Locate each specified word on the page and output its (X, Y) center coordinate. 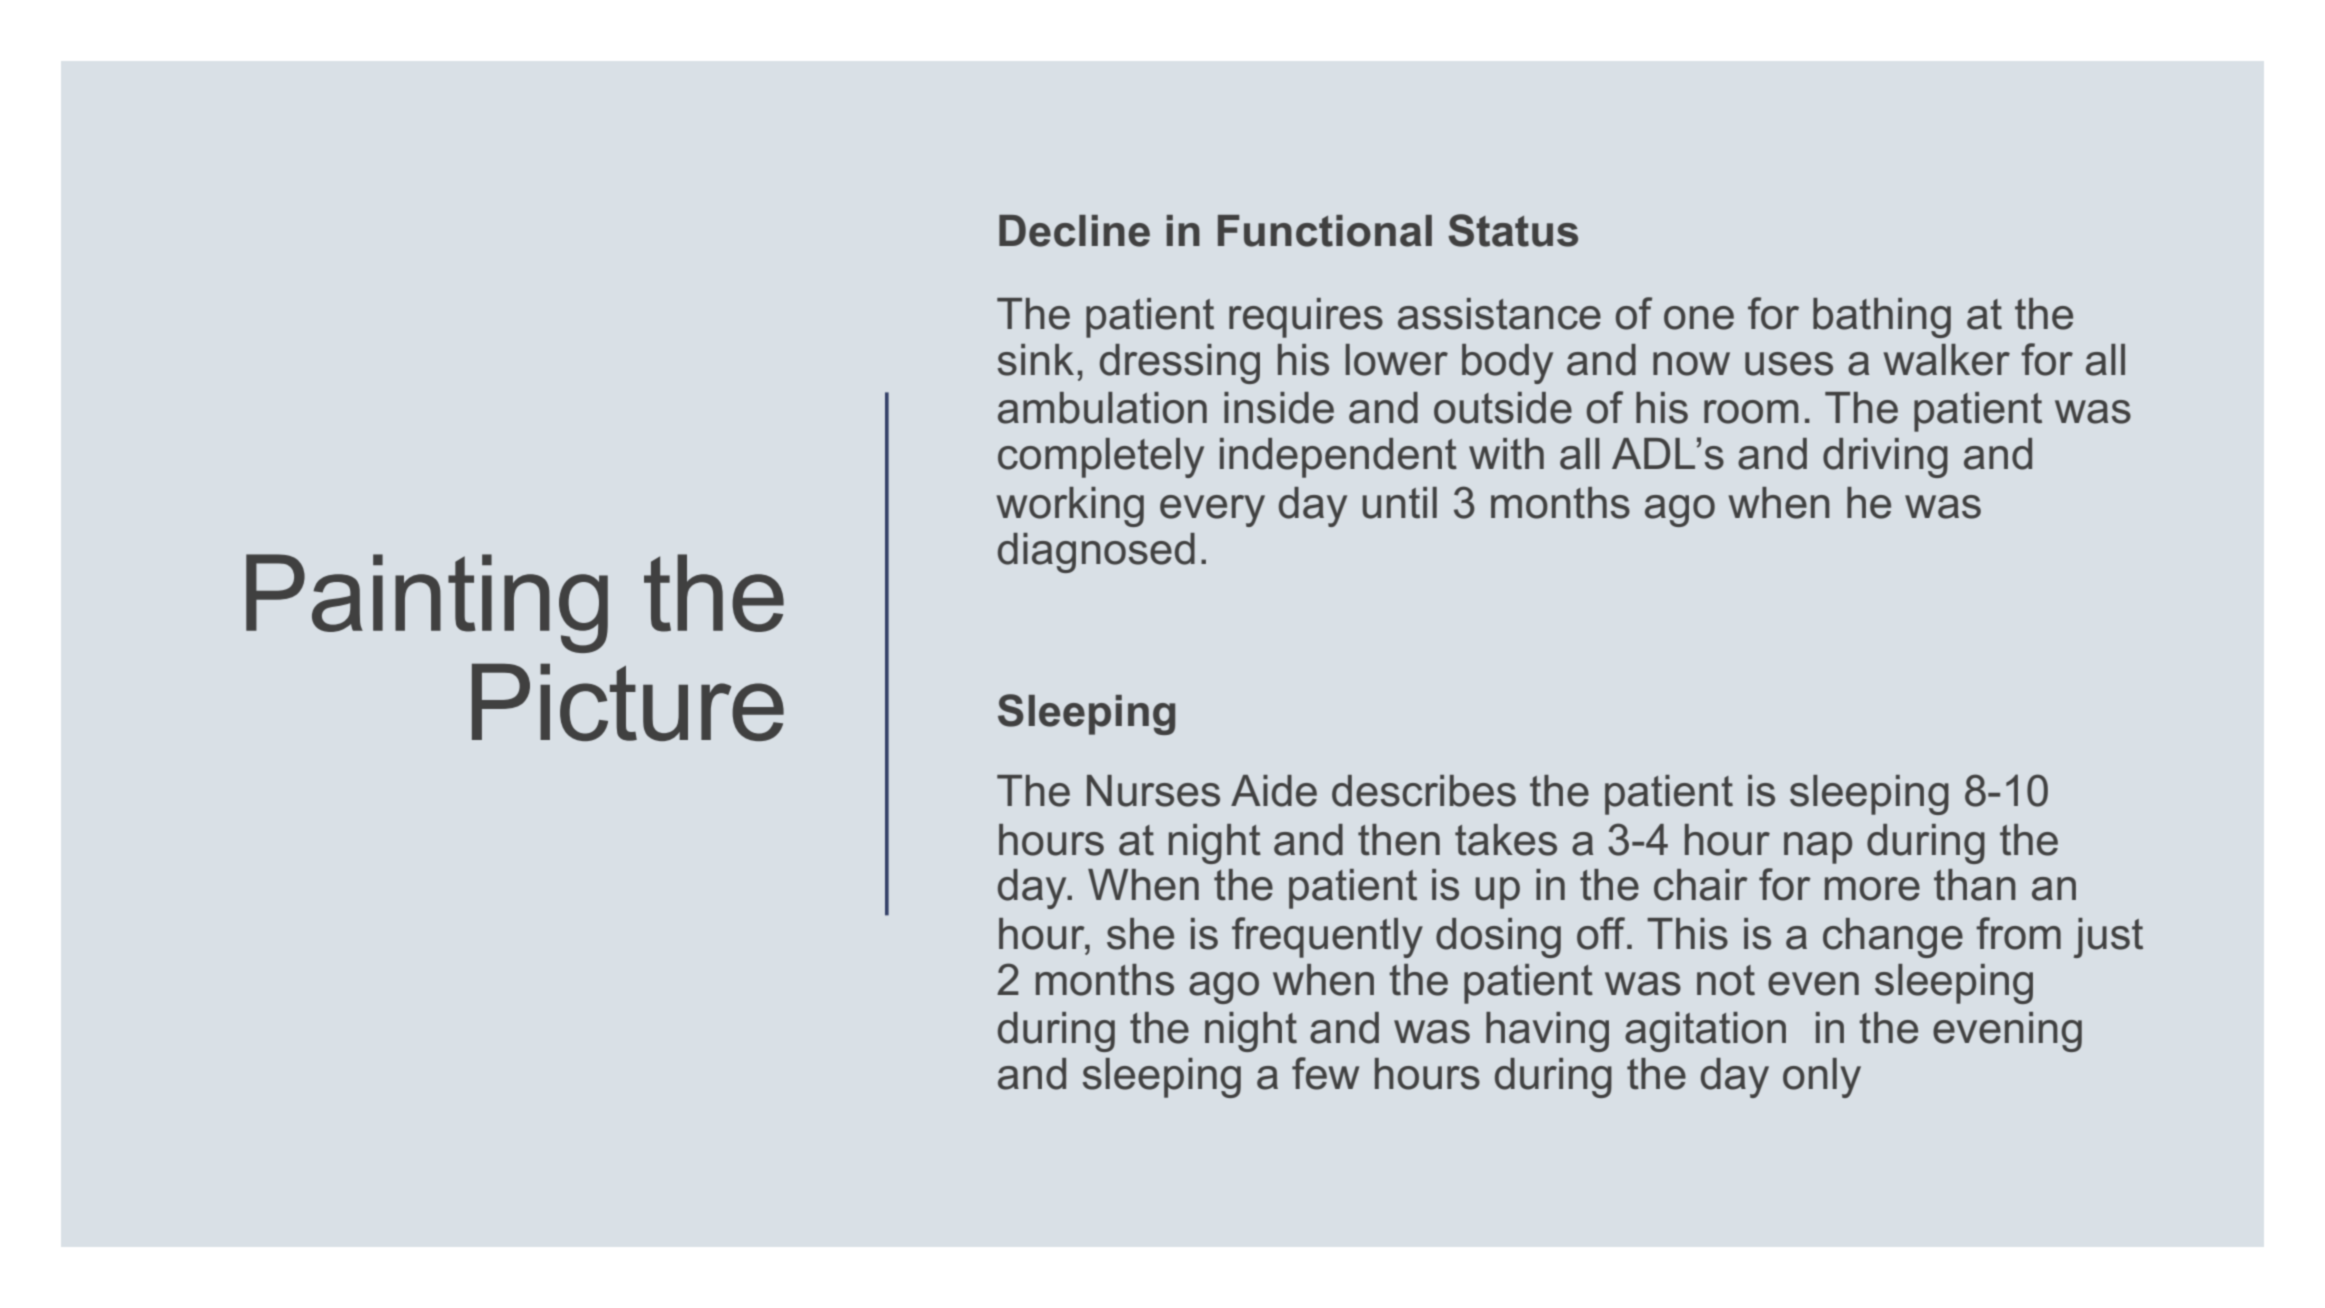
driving (1885, 458)
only (1822, 1078)
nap (1818, 848)
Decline (1074, 231)
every (1212, 511)
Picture (628, 702)
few (1325, 1073)
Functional (1325, 231)
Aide (1274, 791)
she (1140, 934)
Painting (427, 603)
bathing (1882, 318)
